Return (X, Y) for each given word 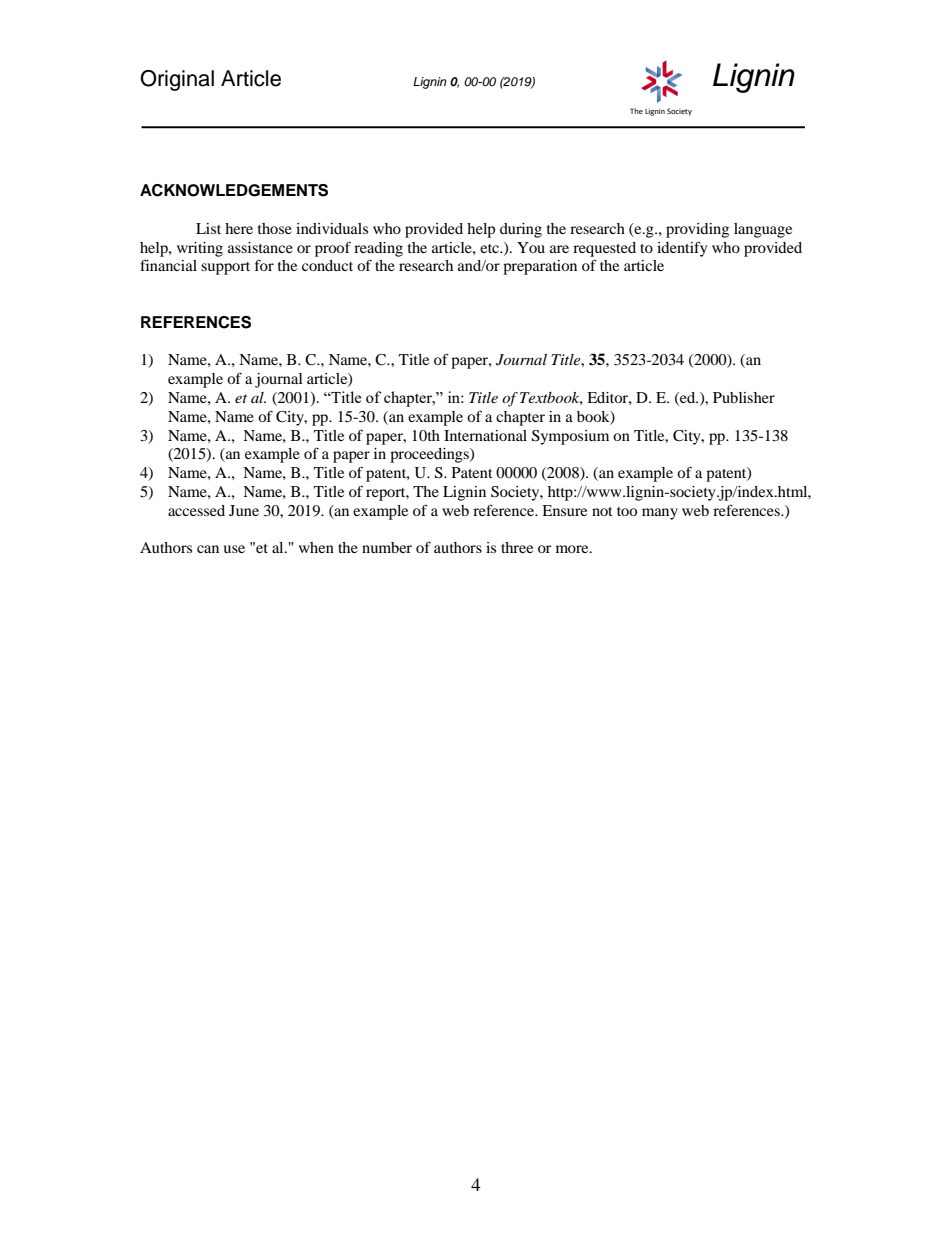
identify (682, 249)
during (521, 230)
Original (177, 80)
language (763, 230)
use (234, 549)
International (485, 435)
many (660, 514)
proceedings (430, 455)
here (239, 228)
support (225, 268)
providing (697, 230)
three (517, 547)
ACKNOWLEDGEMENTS (234, 190)
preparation (540, 267)
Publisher (744, 397)
